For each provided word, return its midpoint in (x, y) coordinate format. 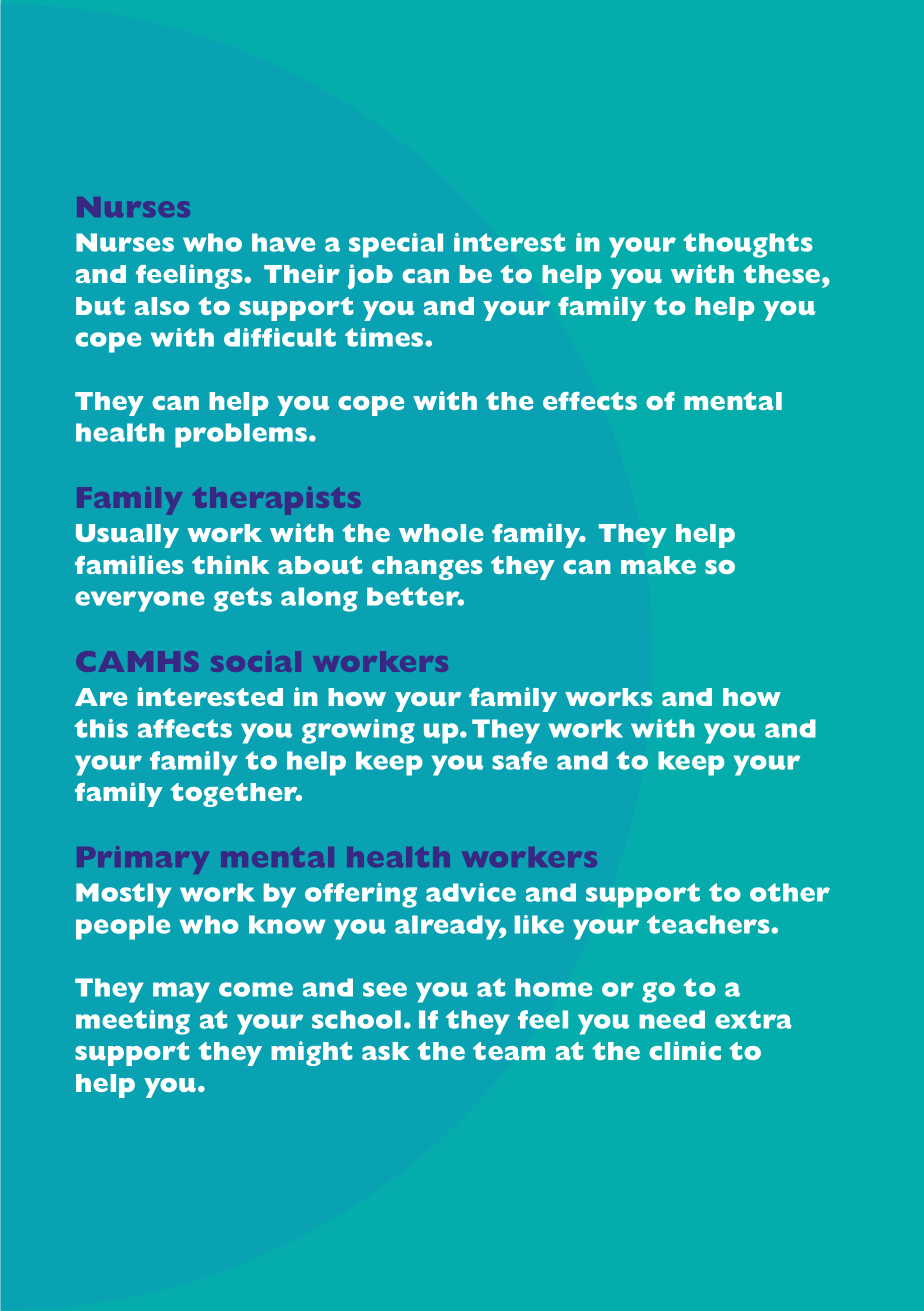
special (396, 245)
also (162, 306)
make (658, 565)
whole (441, 533)
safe (519, 760)
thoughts (748, 245)
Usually (127, 536)
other (790, 892)
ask (386, 1051)
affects (185, 728)
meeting (133, 1022)
